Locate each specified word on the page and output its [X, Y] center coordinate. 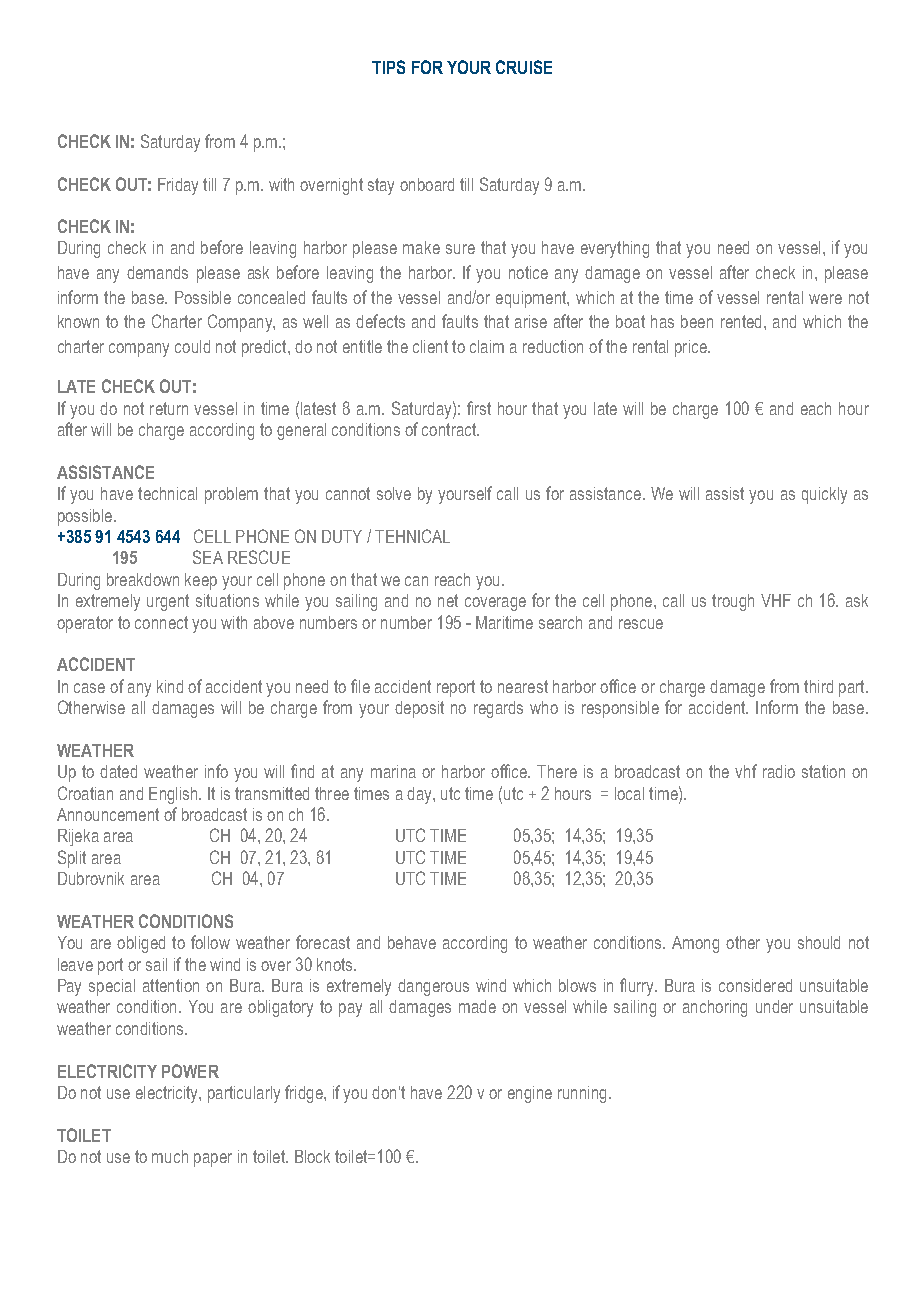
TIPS [388, 67]
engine [530, 1094]
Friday [178, 186]
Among [695, 944]
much [170, 1156]
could [192, 346]
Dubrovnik [91, 878]
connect [161, 622]
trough [733, 602]
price [692, 348]
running [582, 1094]
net [448, 600]
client [430, 346]
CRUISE [524, 67]
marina [393, 771]
